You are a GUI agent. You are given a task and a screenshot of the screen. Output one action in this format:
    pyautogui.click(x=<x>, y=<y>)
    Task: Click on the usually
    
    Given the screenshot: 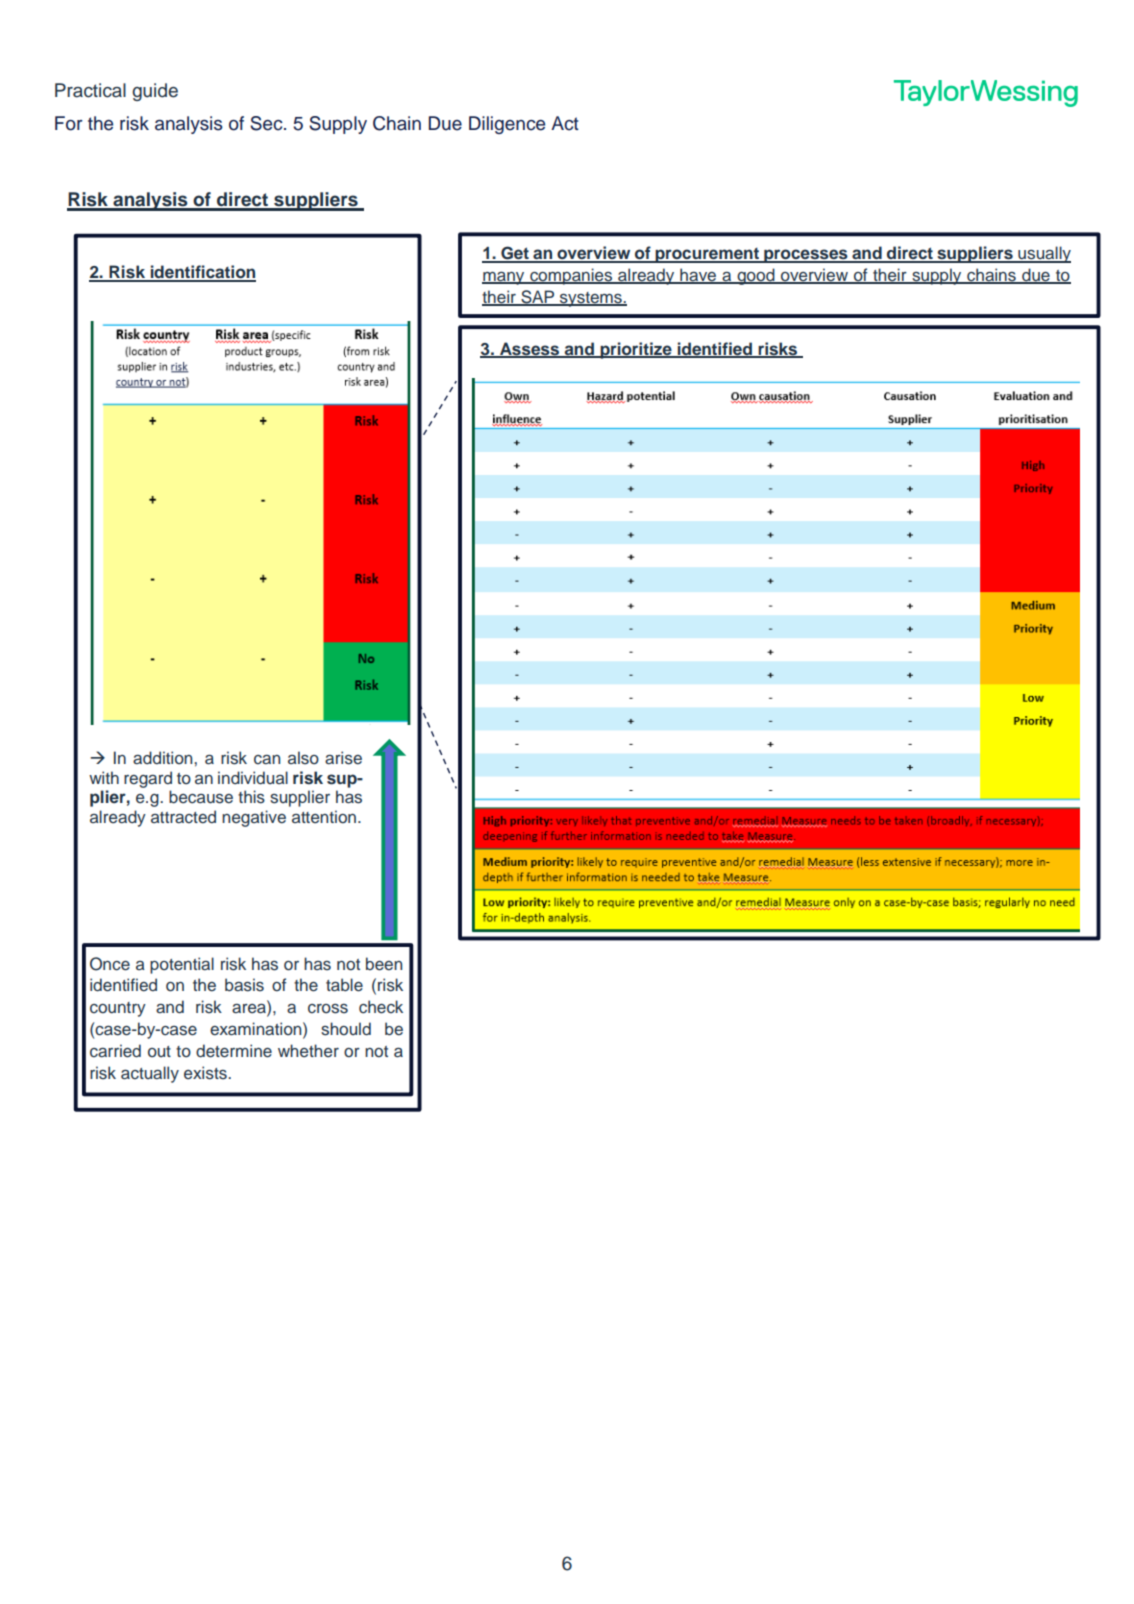 What is the action you would take?
    pyautogui.click(x=1043, y=254)
